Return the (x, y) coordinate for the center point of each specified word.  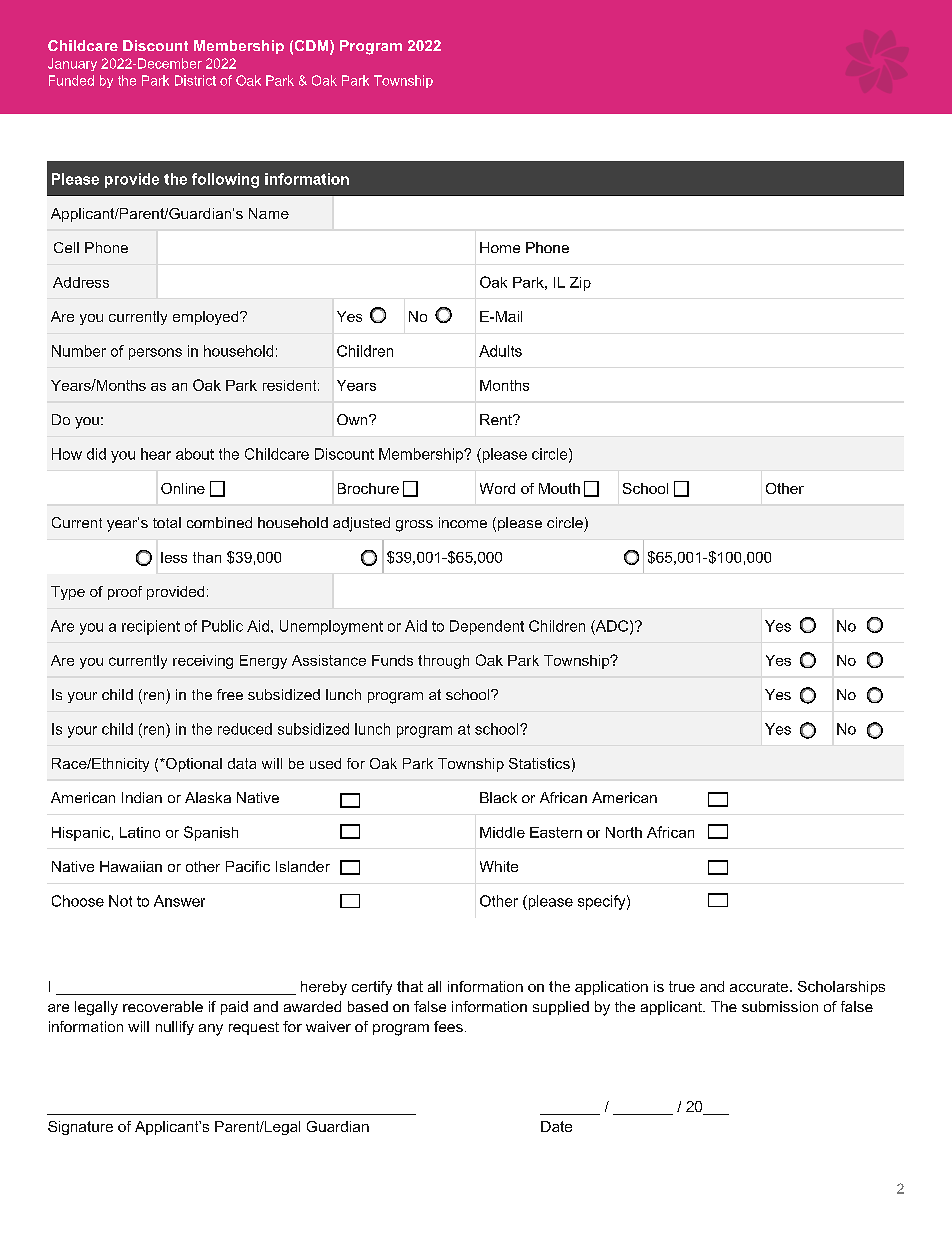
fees (448, 1026)
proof (125, 593)
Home (500, 247)
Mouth (559, 488)
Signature (80, 1128)
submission (780, 1006)
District (195, 80)
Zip (580, 284)
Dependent (487, 627)
